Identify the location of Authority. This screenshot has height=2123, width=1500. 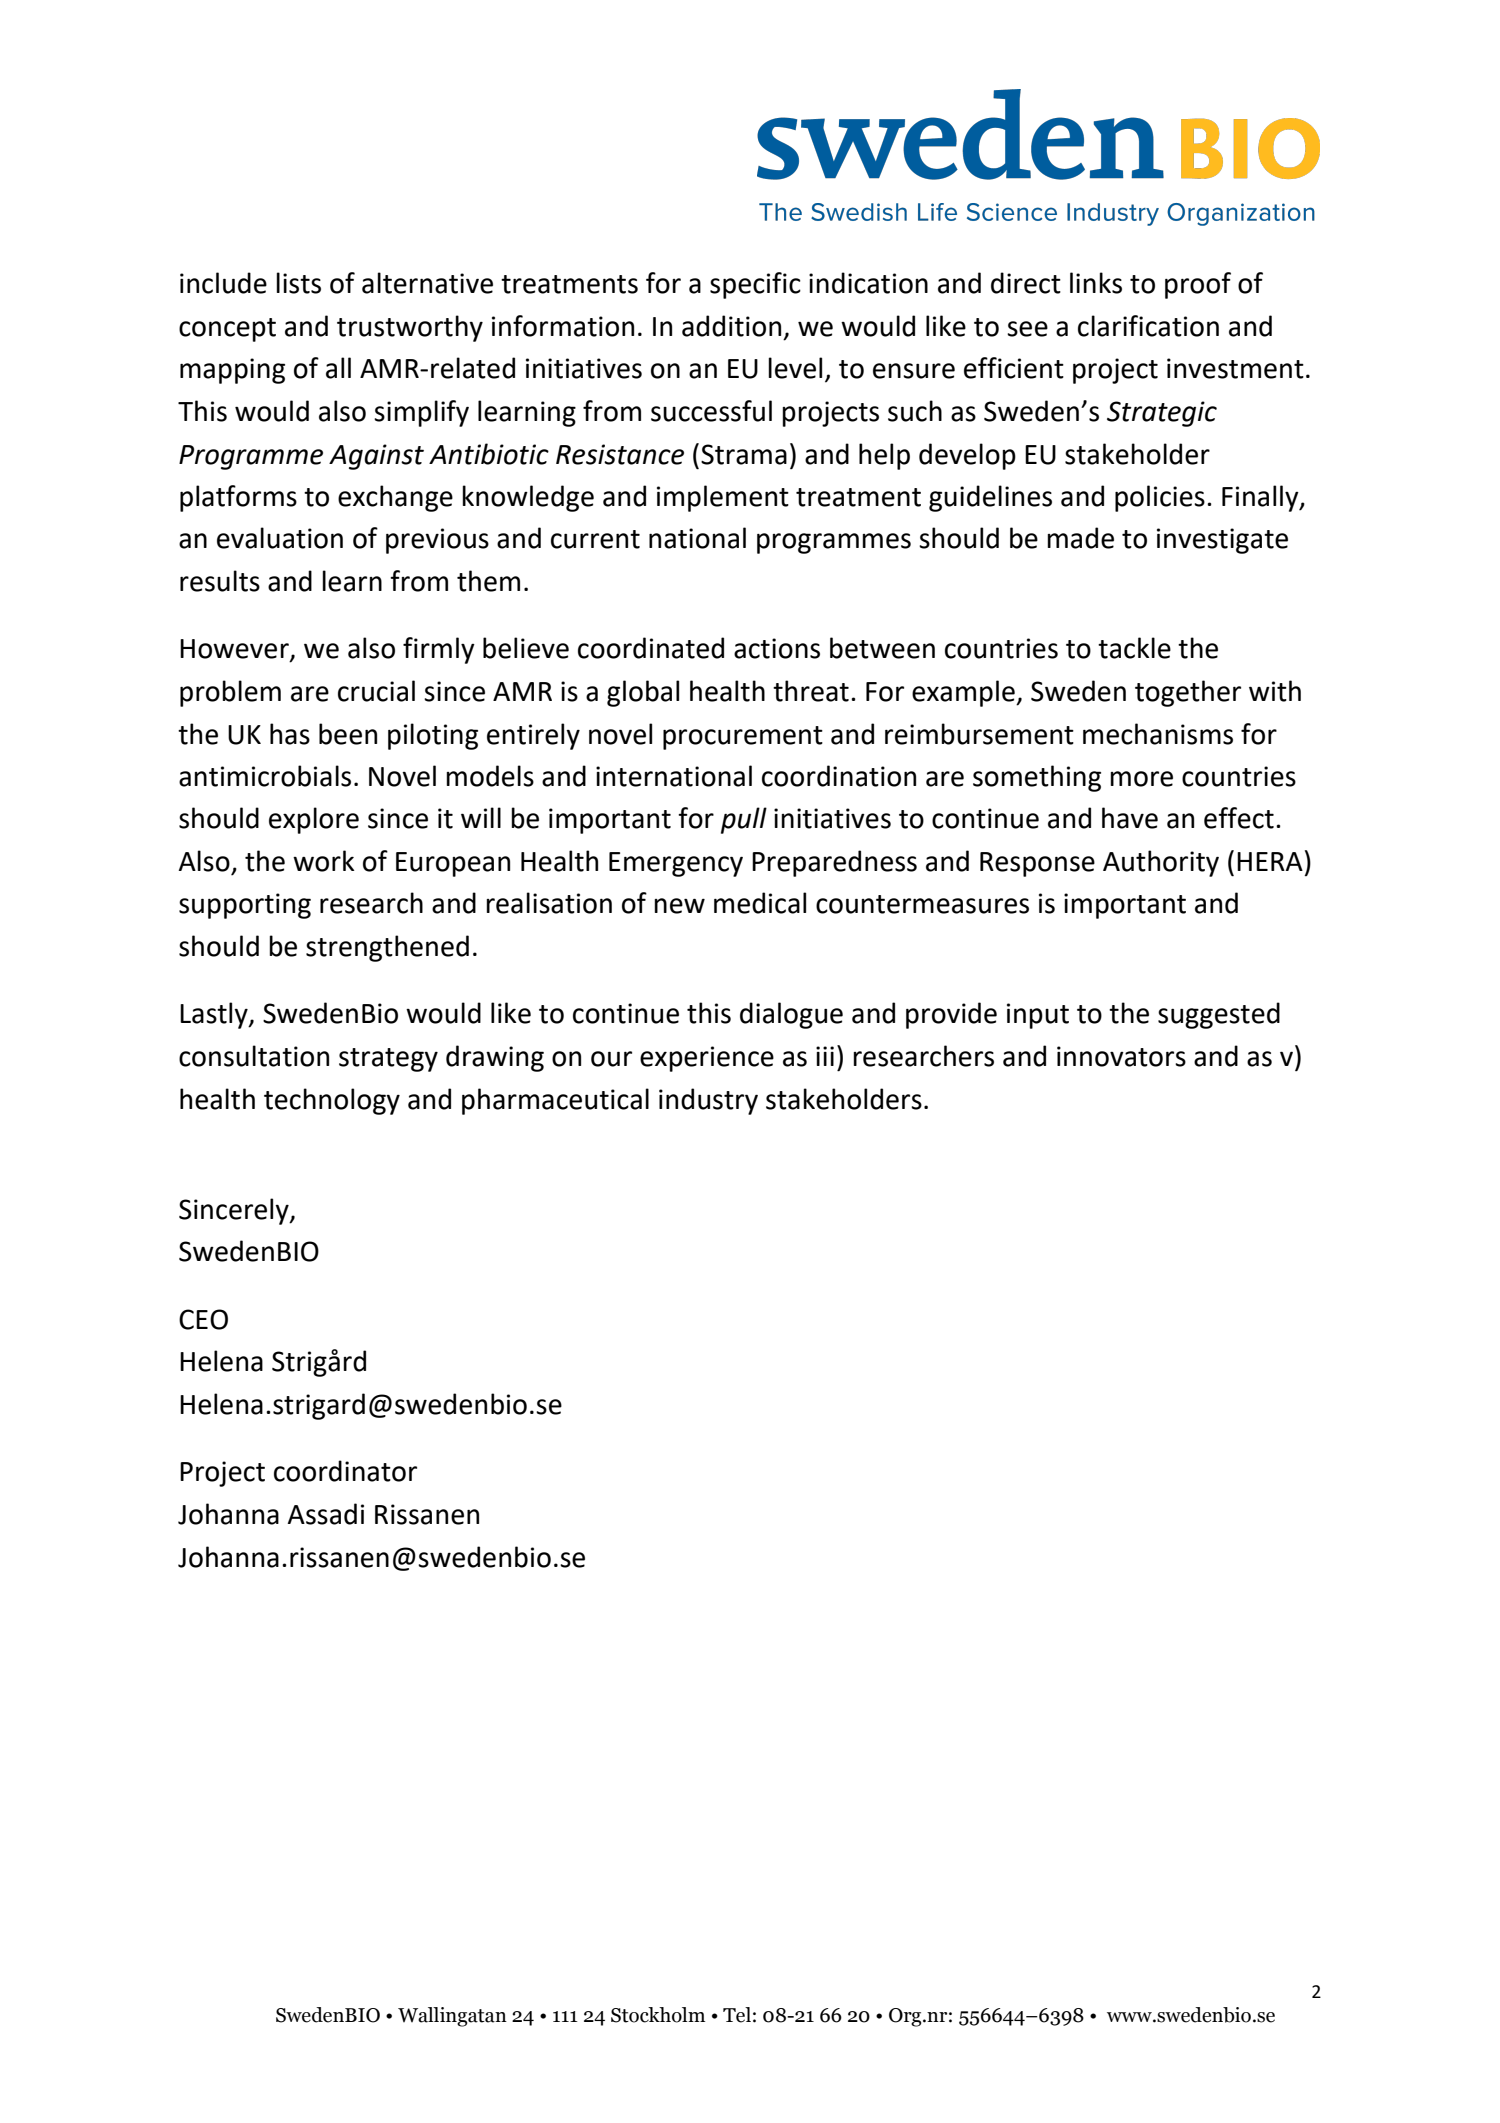
(1161, 863).
